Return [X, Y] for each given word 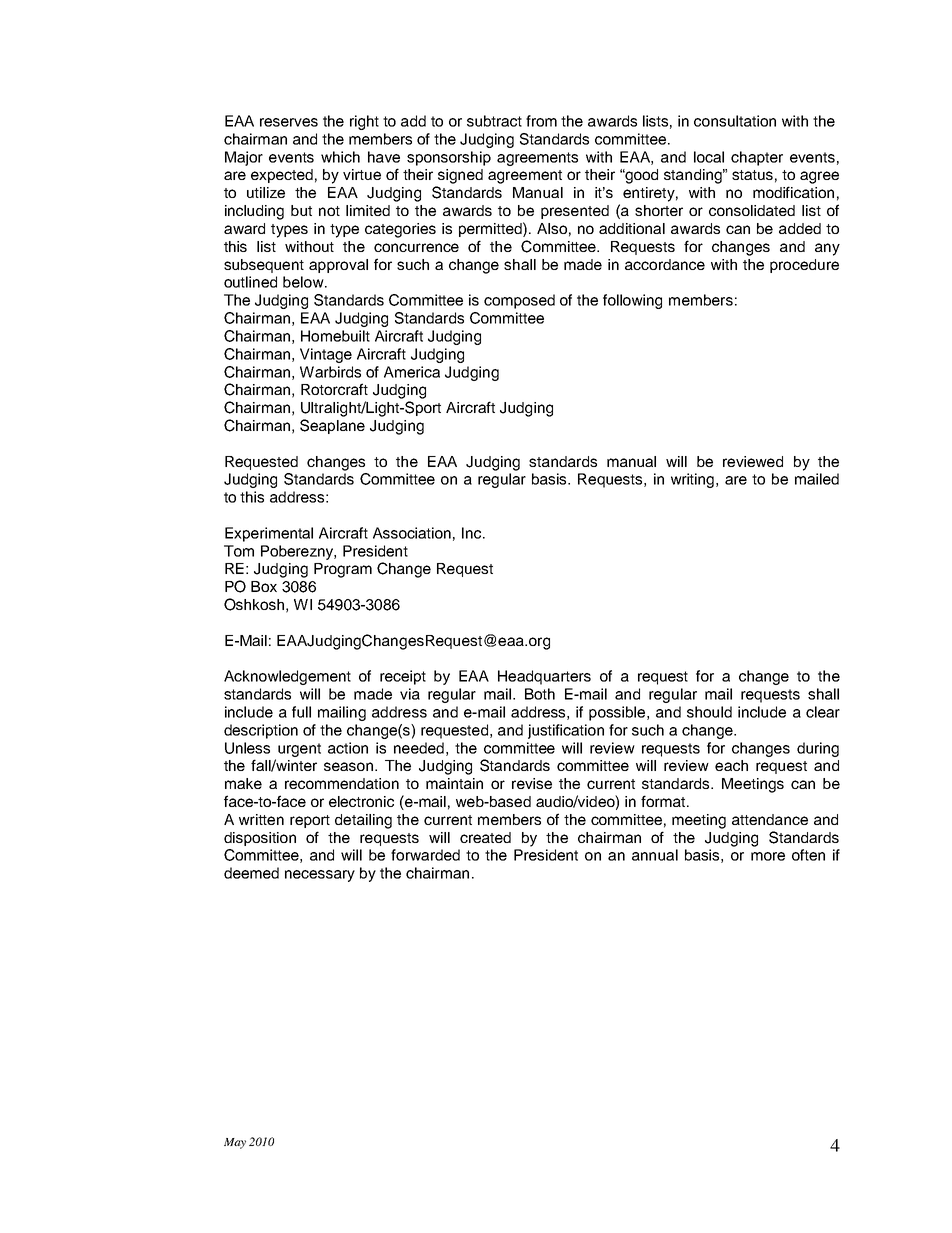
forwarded [425, 855]
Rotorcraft [334, 389]
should [709, 712]
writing [694, 480]
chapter [757, 158]
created [485, 837]
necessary [320, 876]
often [808, 855]
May [235, 1143]
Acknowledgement [287, 677]
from [541, 121]
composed [519, 301]
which [340, 157]
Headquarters [544, 677]
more [768, 856]
